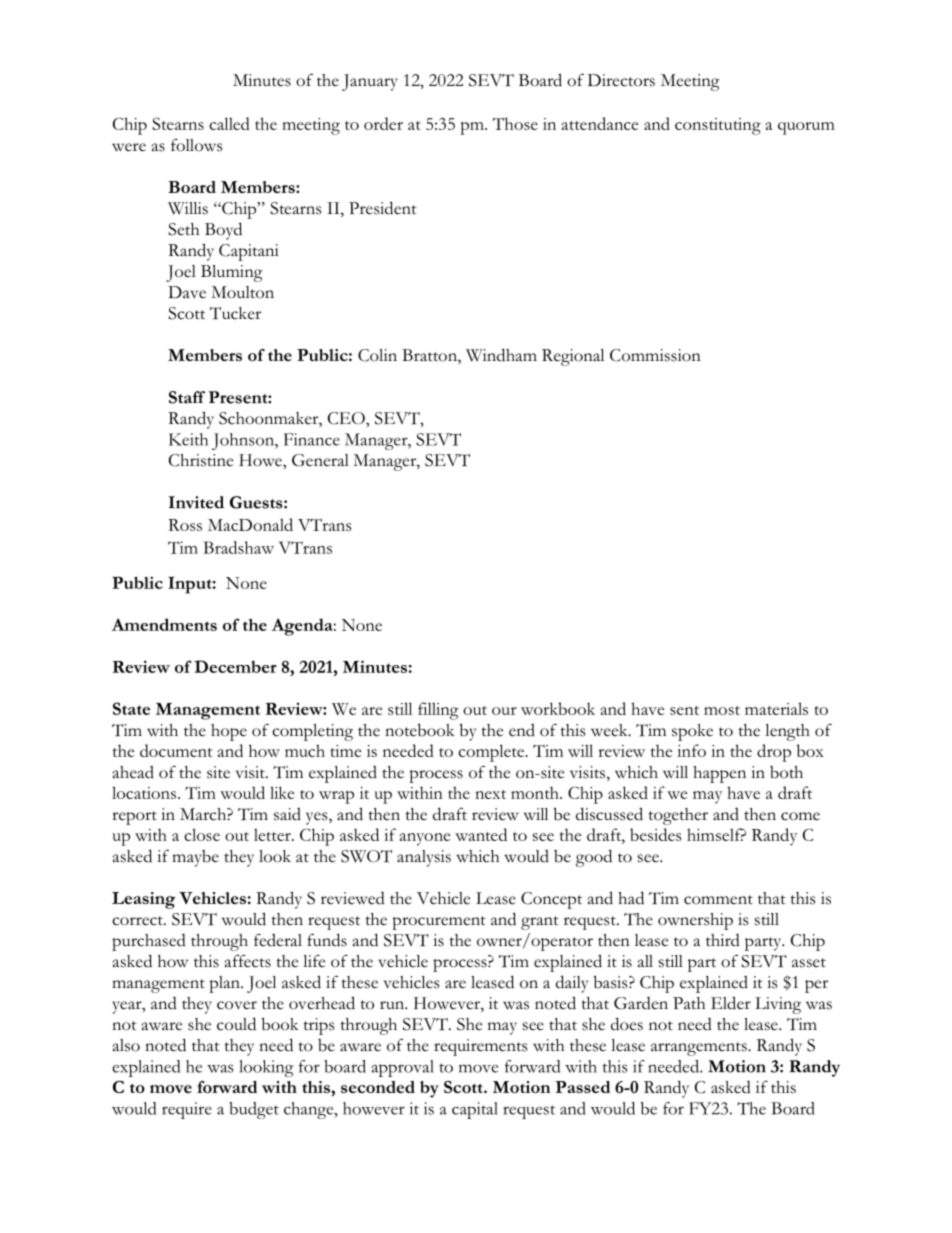 The height and width of the page is (1233, 952). I want to click on capital, so click(475, 1110).
